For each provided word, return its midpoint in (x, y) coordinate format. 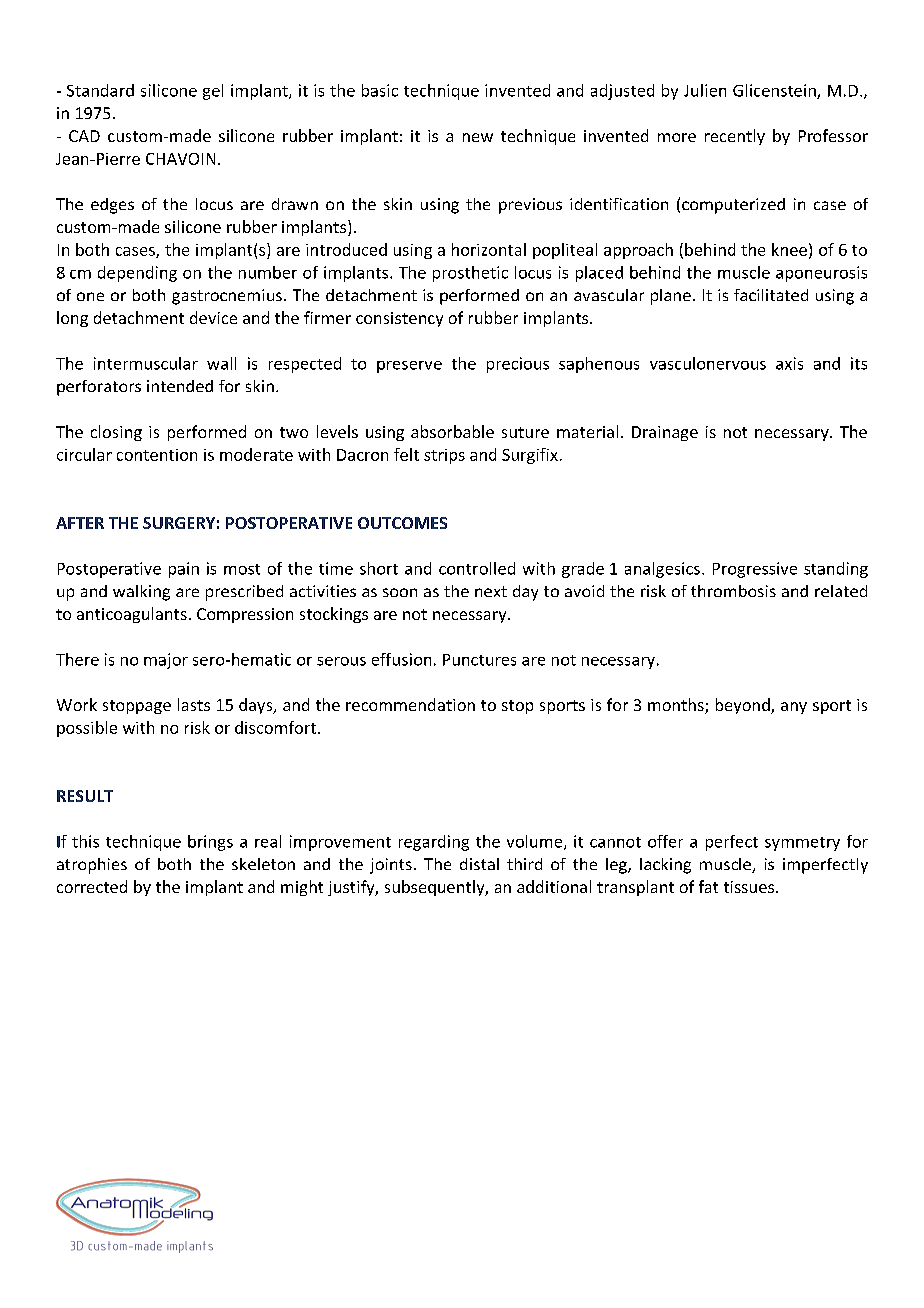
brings (210, 843)
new (478, 137)
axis (789, 363)
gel (213, 92)
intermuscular (146, 363)
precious (518, 365)
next (491, 591)
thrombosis (733, 591)
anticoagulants (132, 615)
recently (735, 137)
